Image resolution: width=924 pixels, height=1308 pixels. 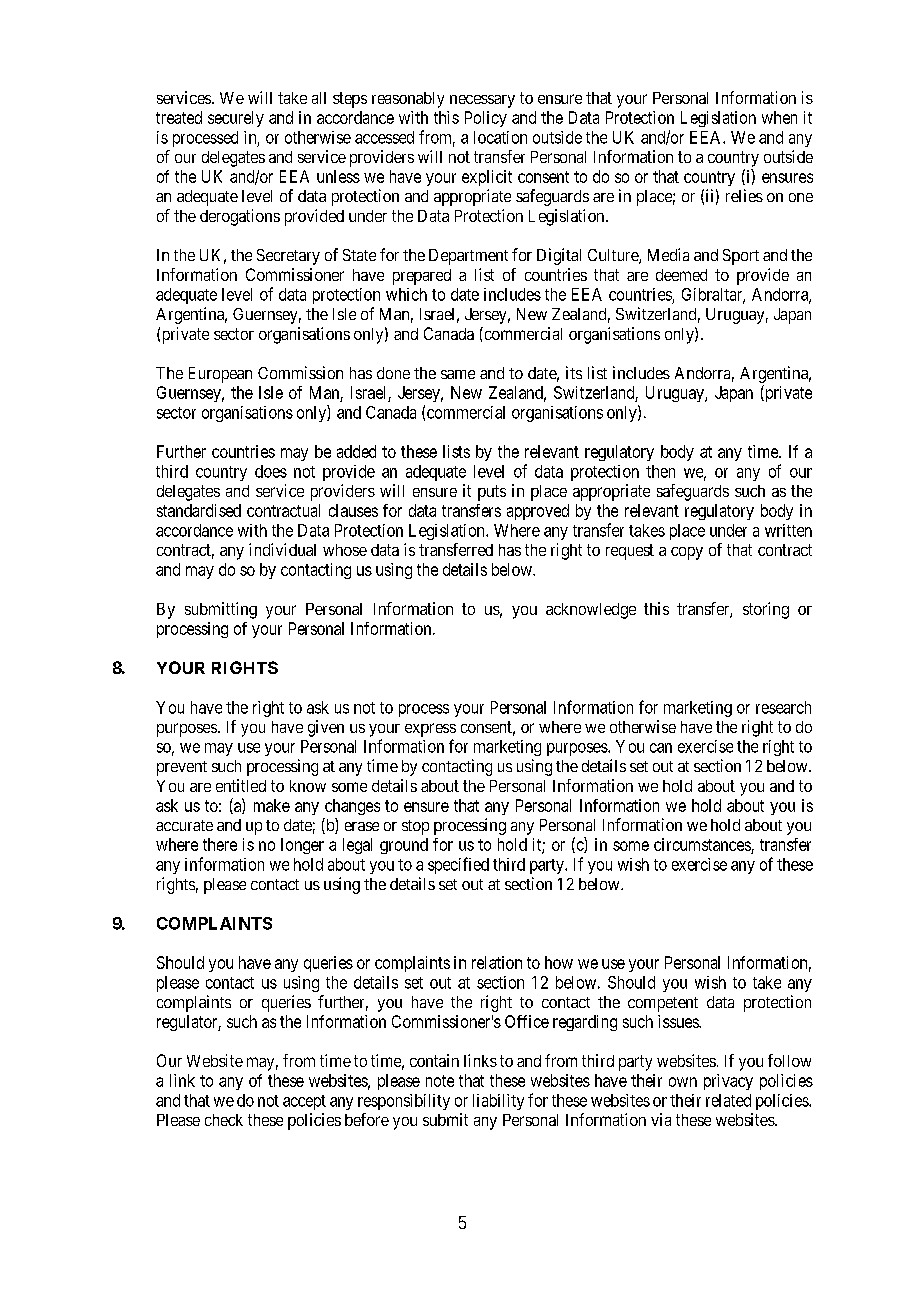 What do you see at coordinates (236, 119) in the image?
I see `securely` at bounding box center [236, 119].
